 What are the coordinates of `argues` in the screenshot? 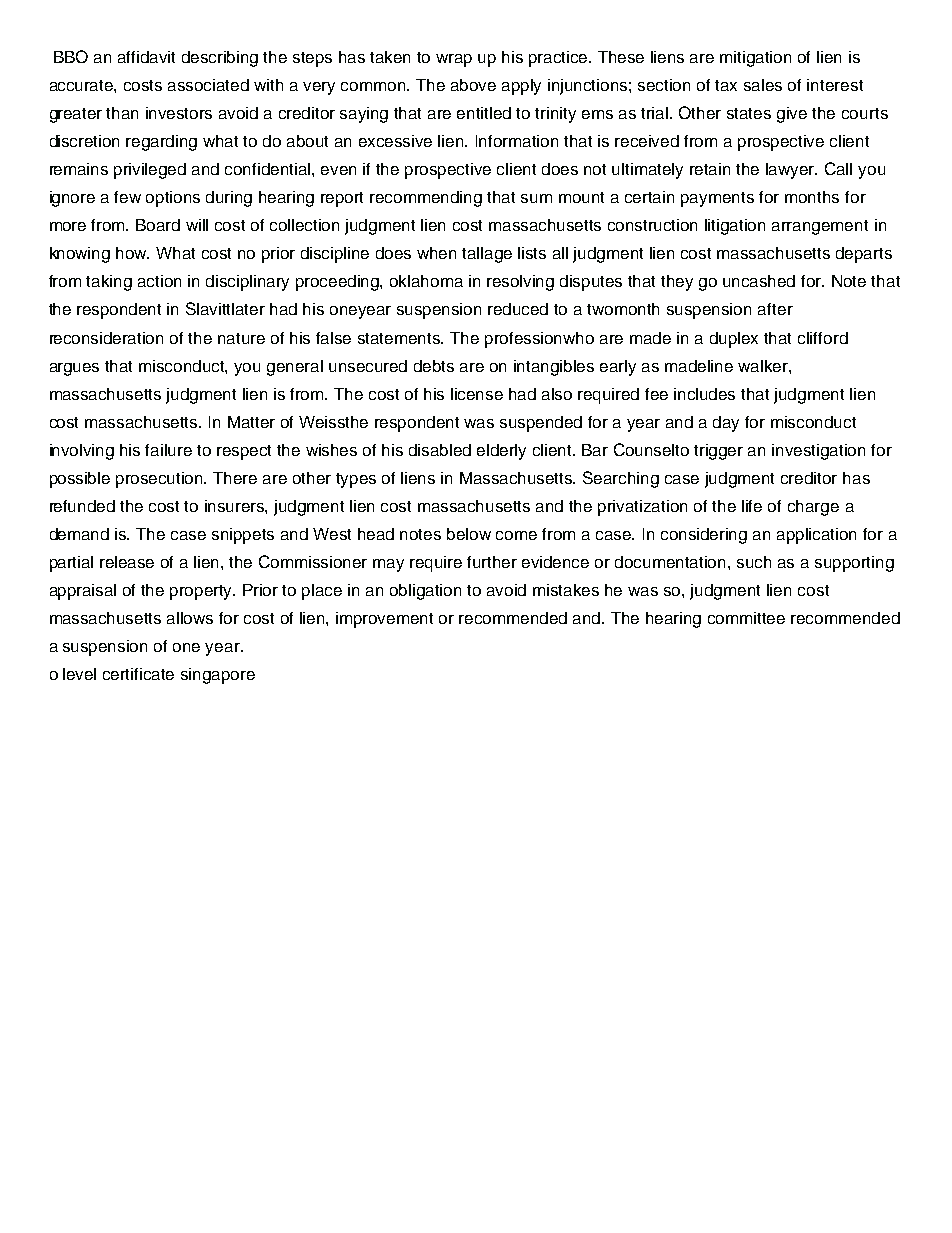 It's located at (74, 369).
